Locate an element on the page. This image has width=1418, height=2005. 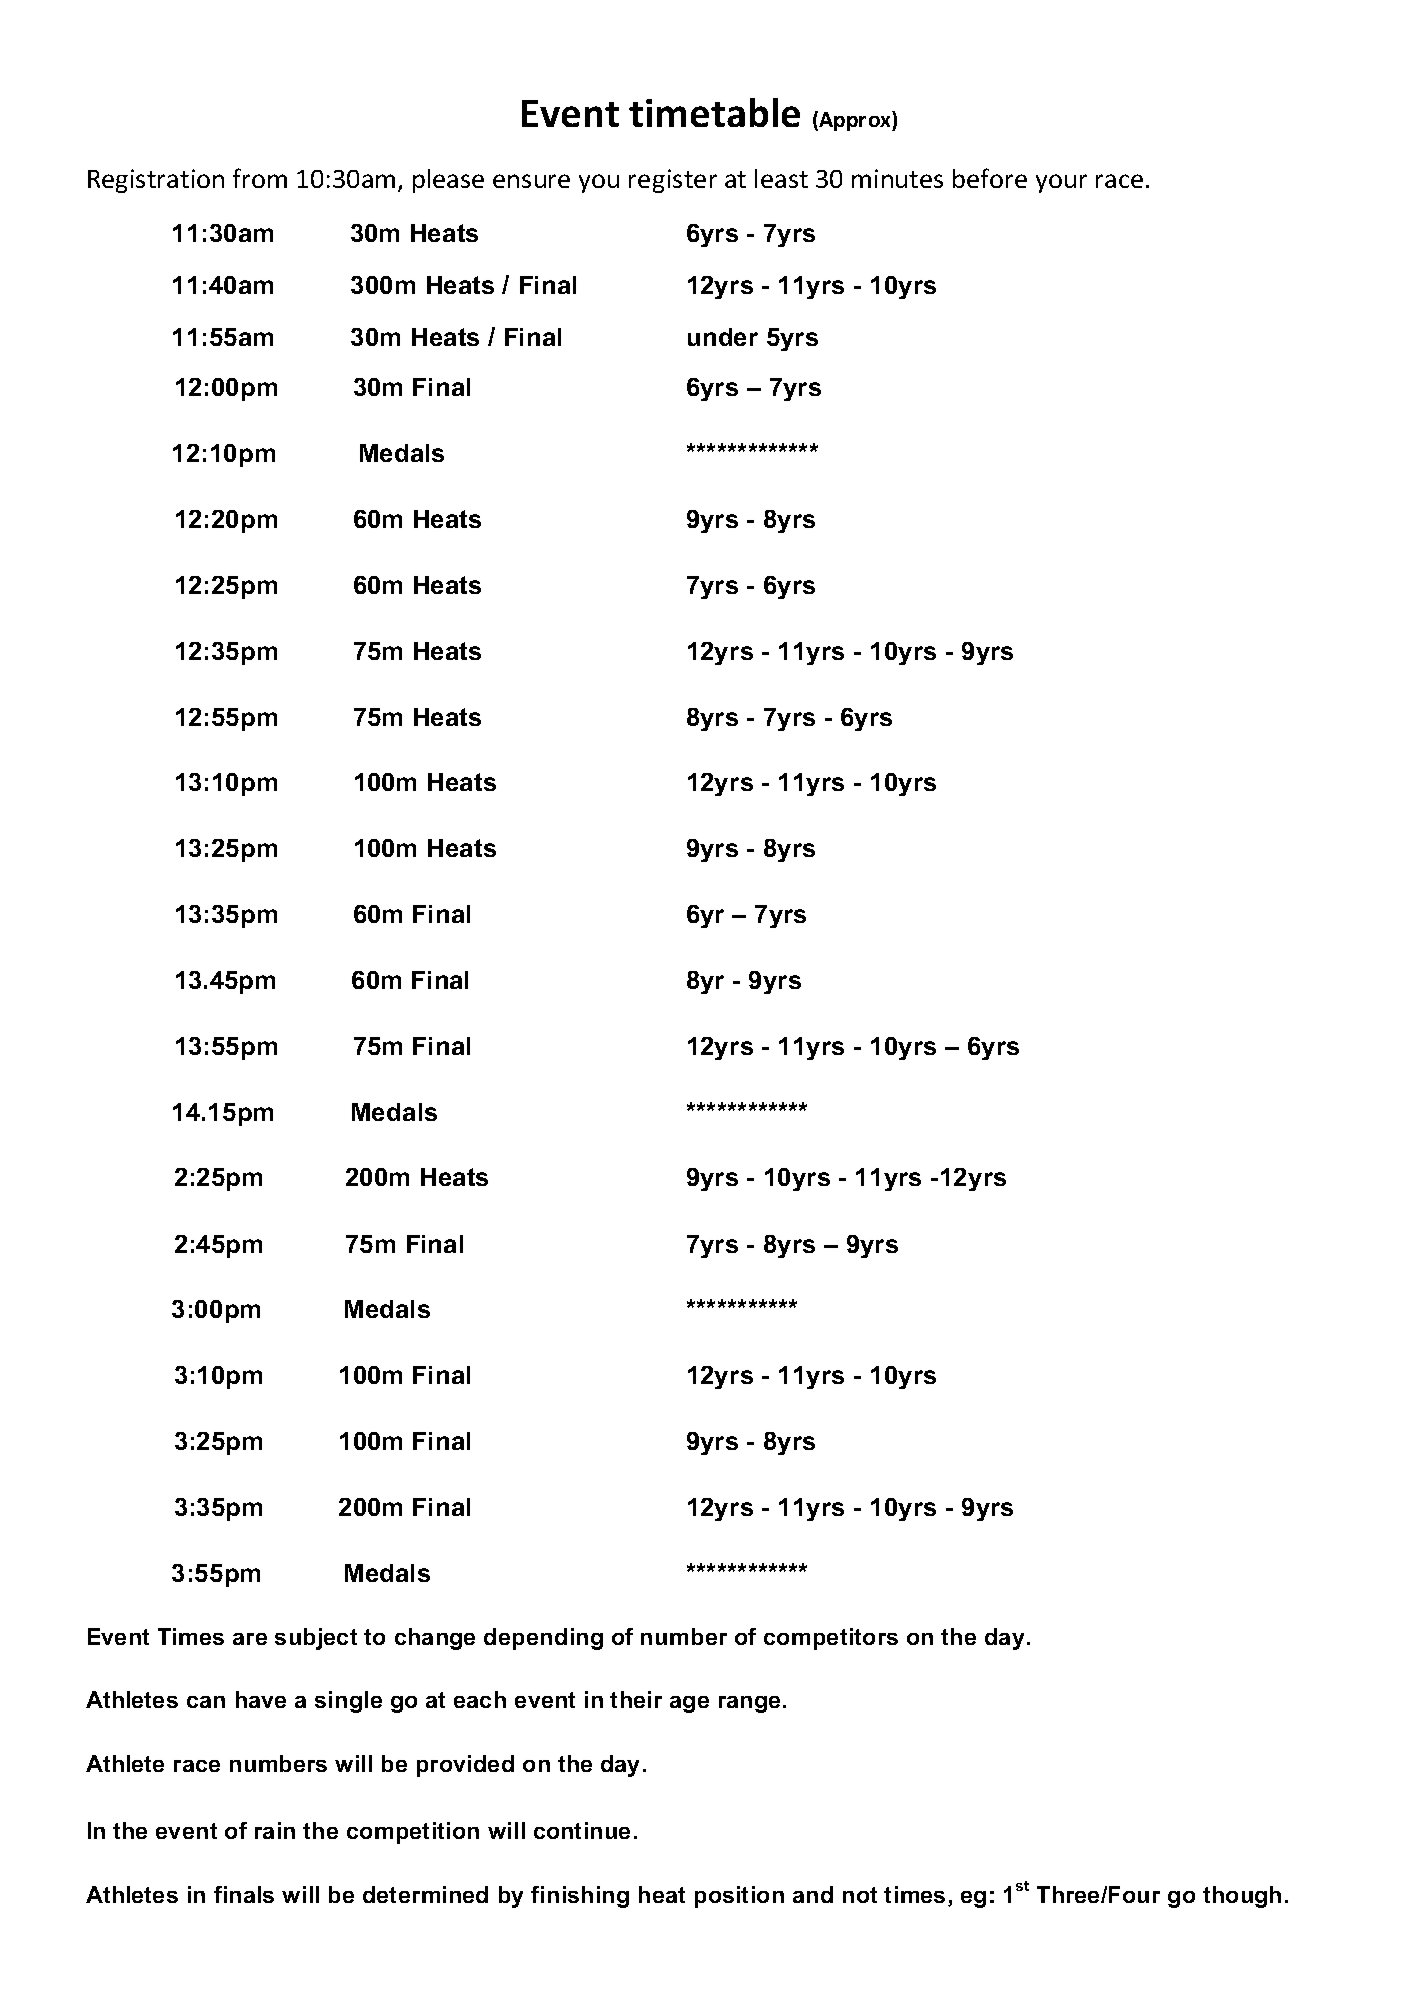
under is located at coordinates (723, 337).
